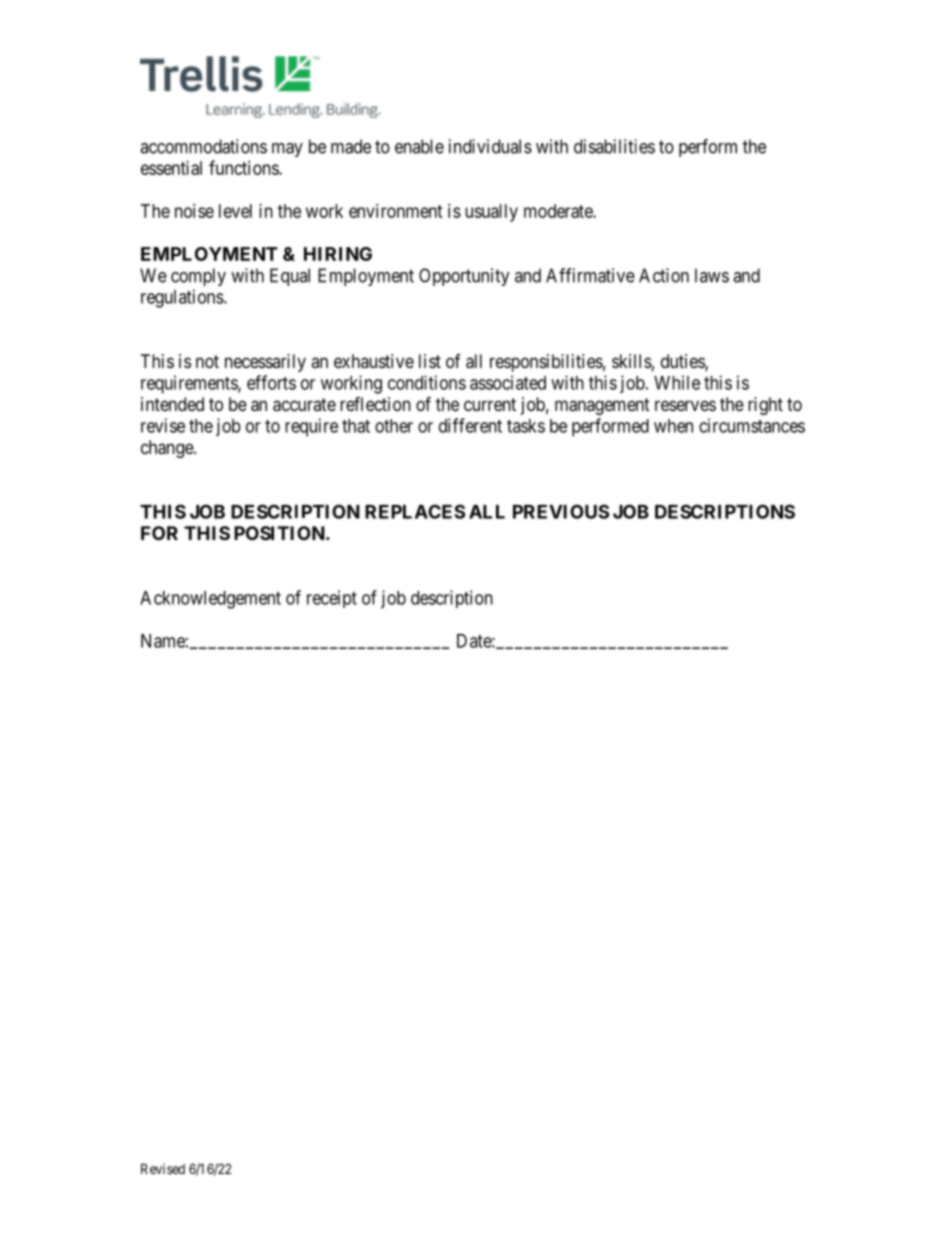 The image size is (952, 1233). What do you see at coordinates (614, 146) in the document?
I see `disabilities` at bounding box center [614, 146].
